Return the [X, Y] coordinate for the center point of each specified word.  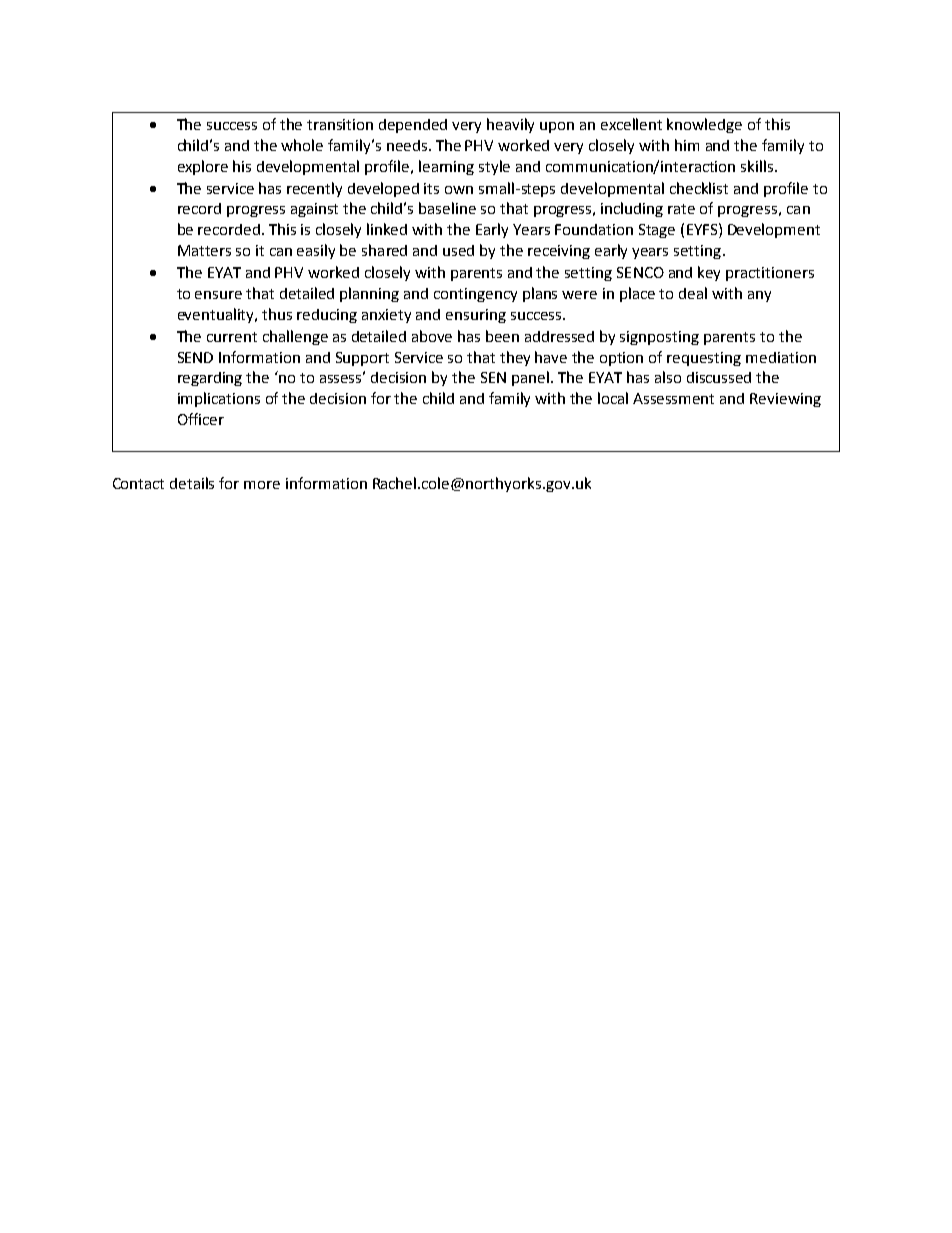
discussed [719, 377]
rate [681, 209]
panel [530, 378]
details [192, 483]
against [314, 210]
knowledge [704, 125]
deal [693, 293]
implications [219, 399]
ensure [218, 295]
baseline [447, 208]
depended [413, 126]
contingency [475, 295]
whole [302, 145]
